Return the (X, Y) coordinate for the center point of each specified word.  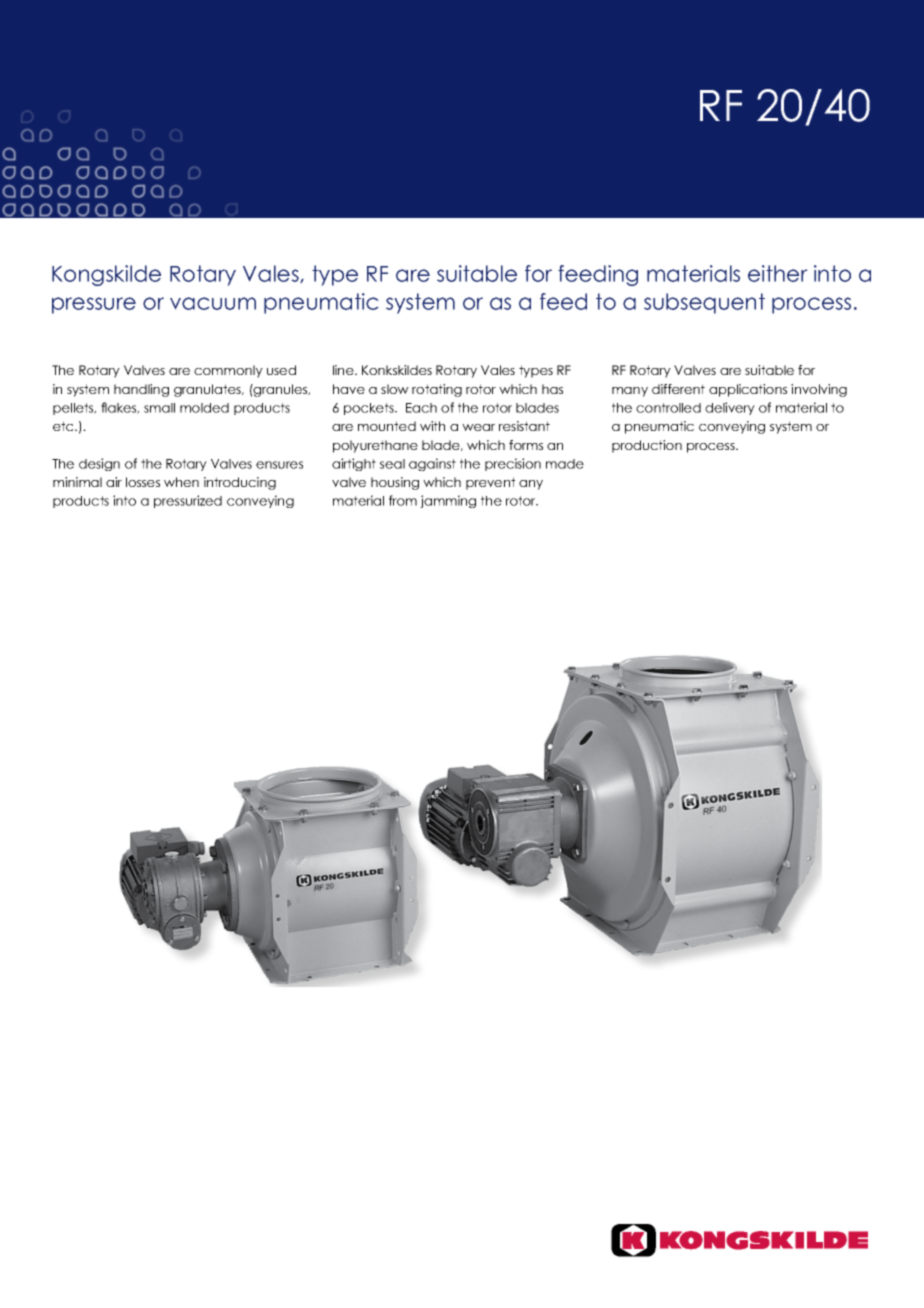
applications (748, 390)
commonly (228, 371)
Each (421, 408)
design (99, 464)
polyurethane (375, 446)
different (678, 389)
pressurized (188, 501)
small (159, 408)
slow (395, 389)
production (647, 446)
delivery (730, 408)
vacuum (213, 303)
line (344, 370)
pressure (94, 305)
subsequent (704, 303)
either (778, 273)
